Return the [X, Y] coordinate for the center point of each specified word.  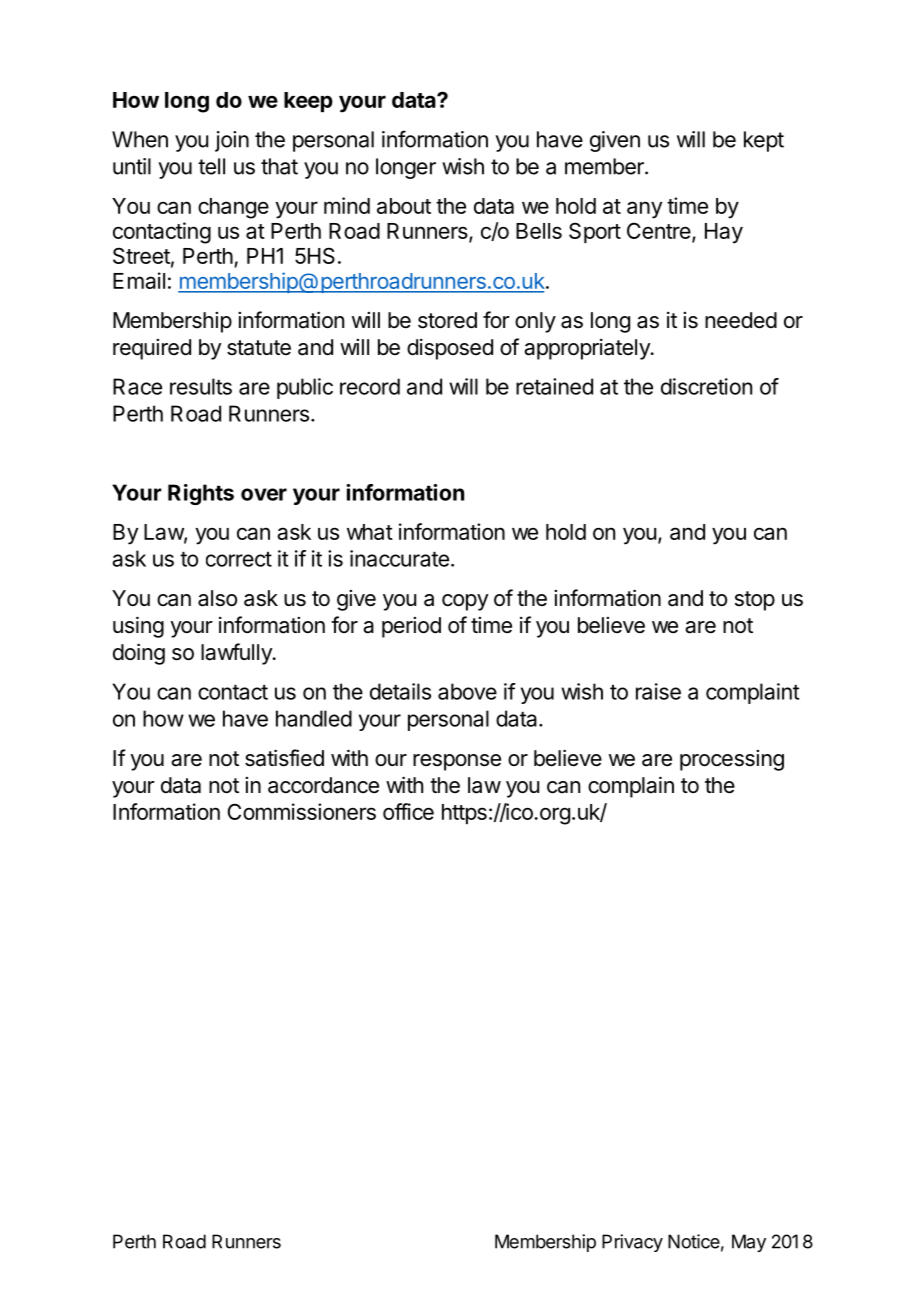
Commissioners [302, 811]
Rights [201, 494]
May [749, 1243]
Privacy [632, 1243]
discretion [706, 386]
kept [764, 141]
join [232, 141]
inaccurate [399, 558]
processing [732, 760]
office [408, 811]
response [457, 762]
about [404, 206]
